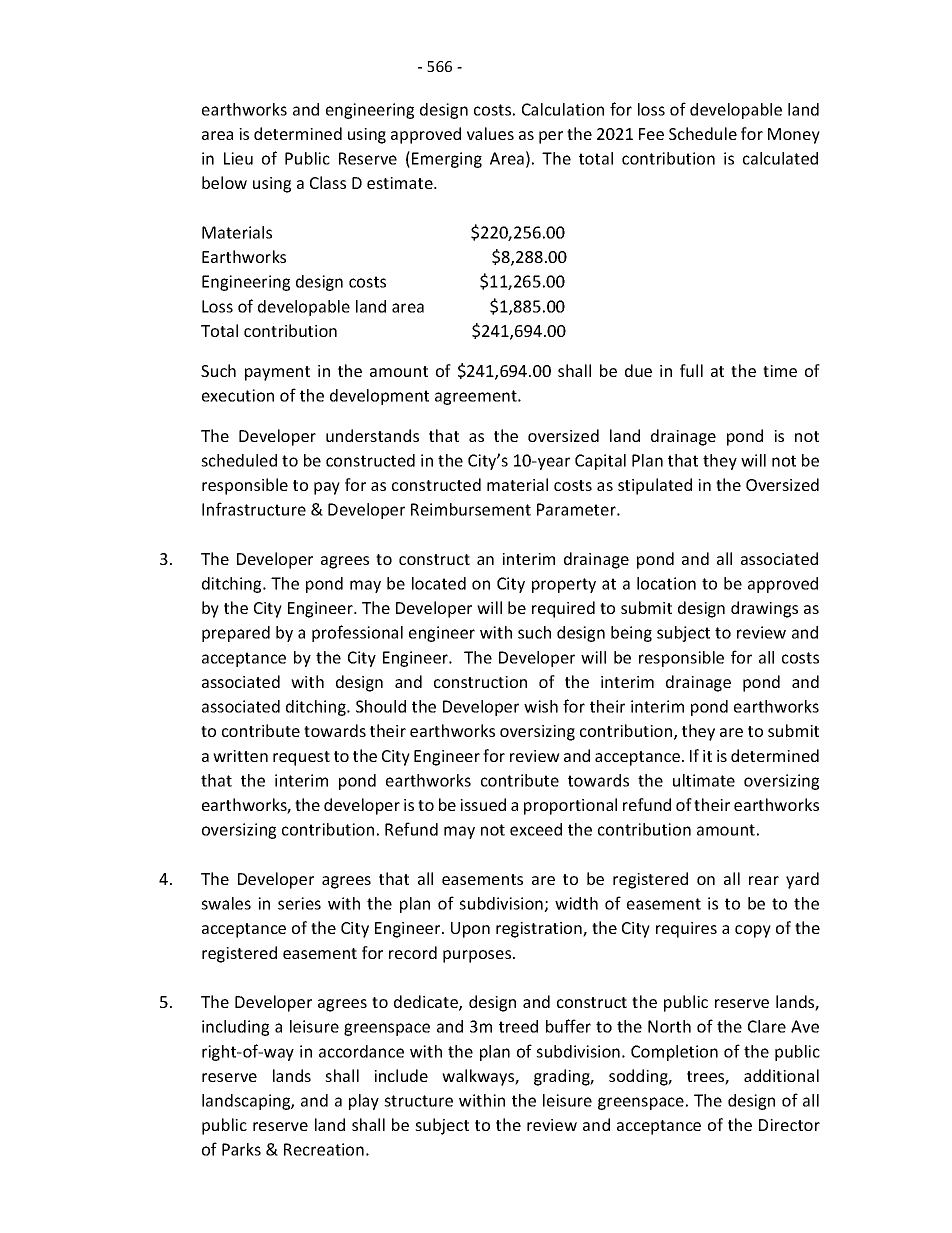  I want to click on Recreation, so click(324, 1149).
